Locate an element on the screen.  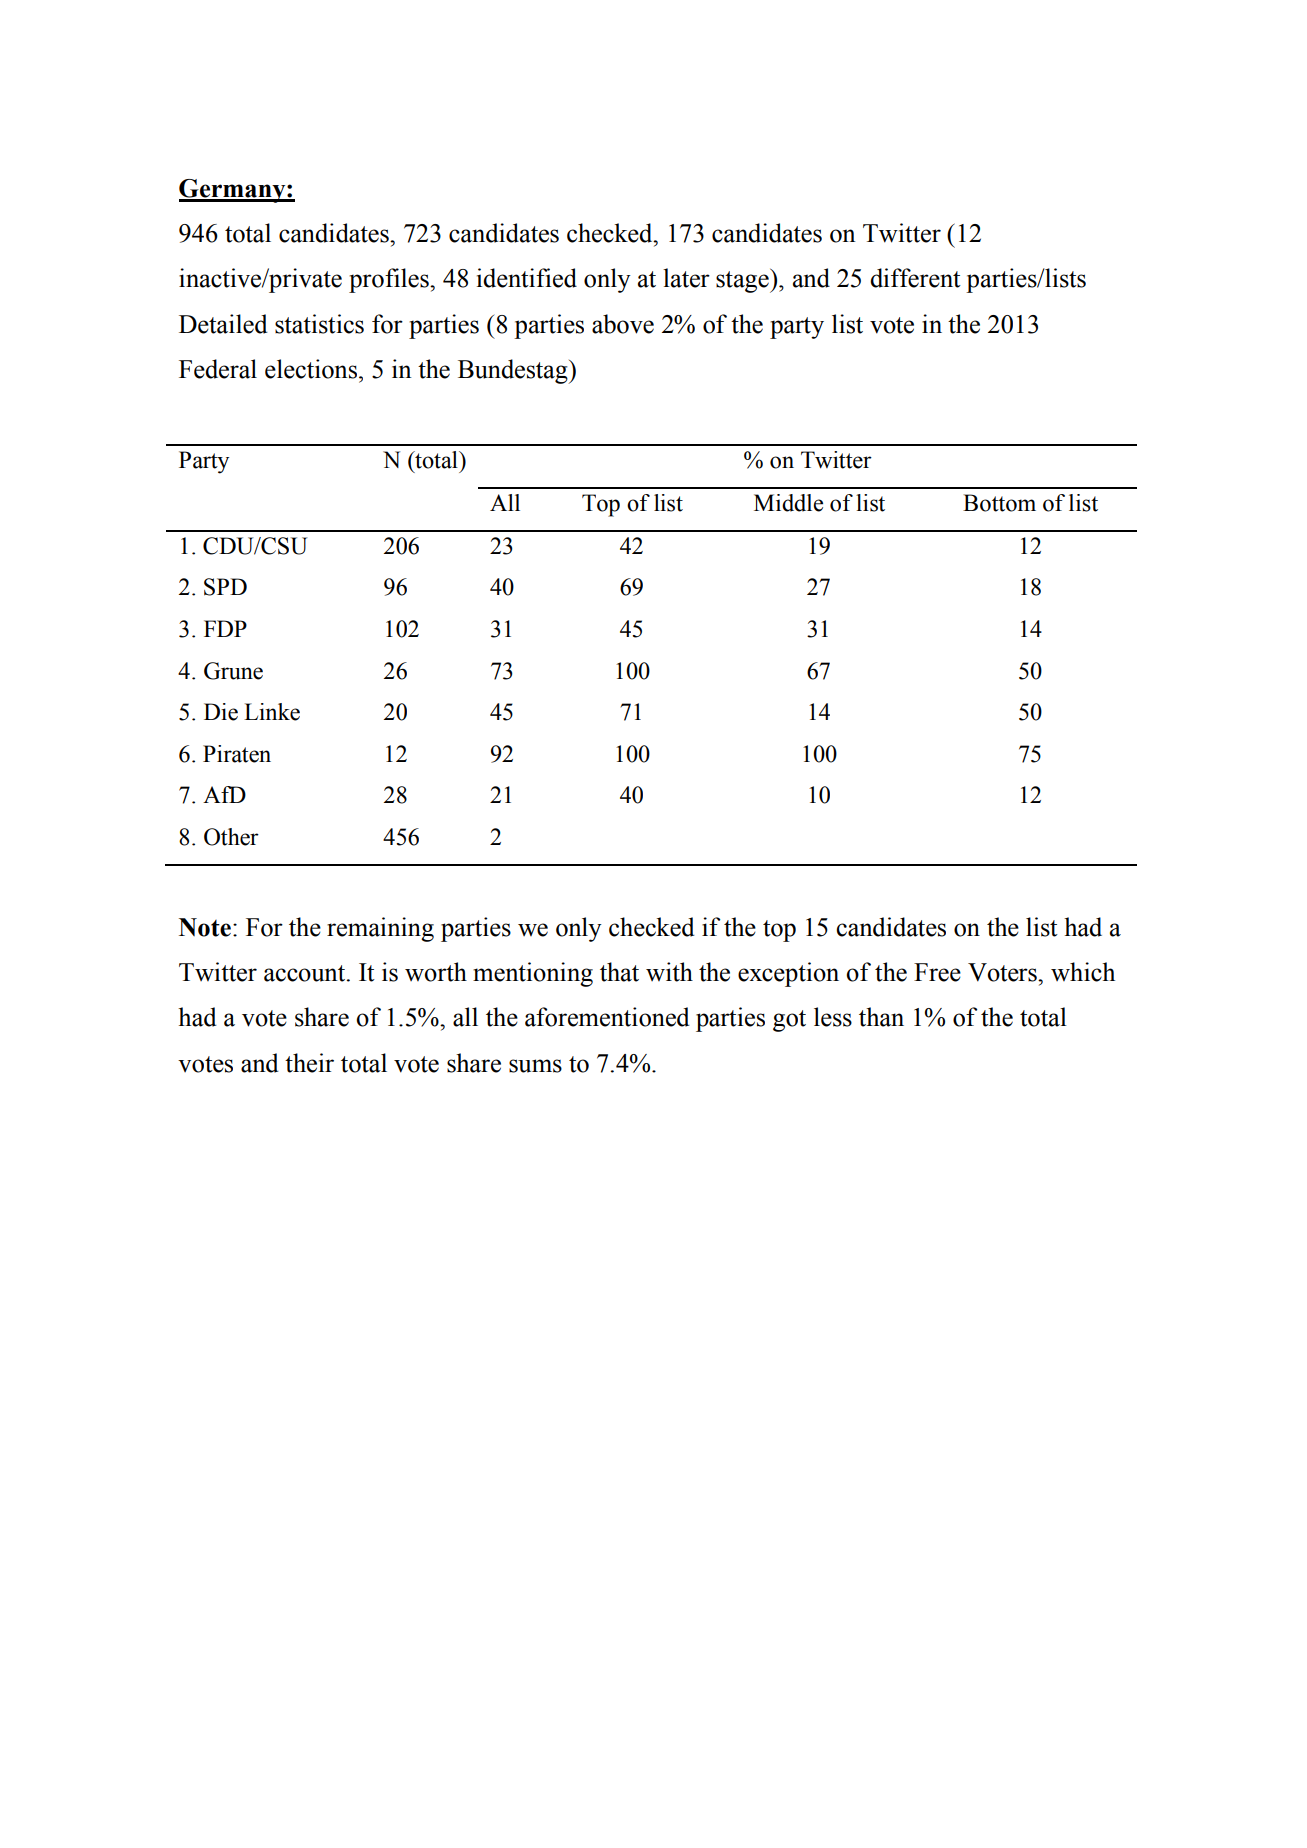
statistics is located at coordinates (319, 324).
